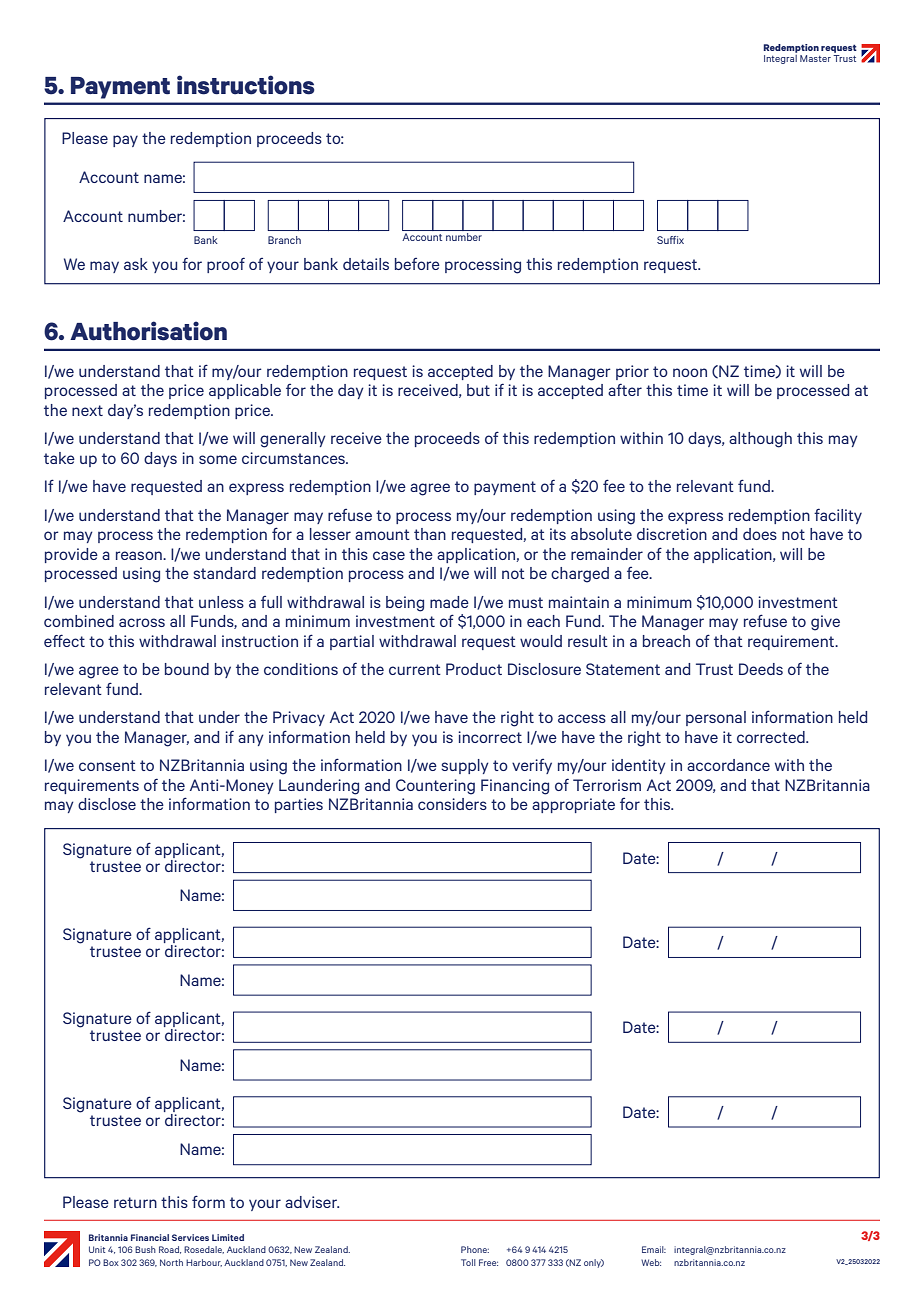 The image size is (924, 1308). I want to click on before, so click(417, 264).
